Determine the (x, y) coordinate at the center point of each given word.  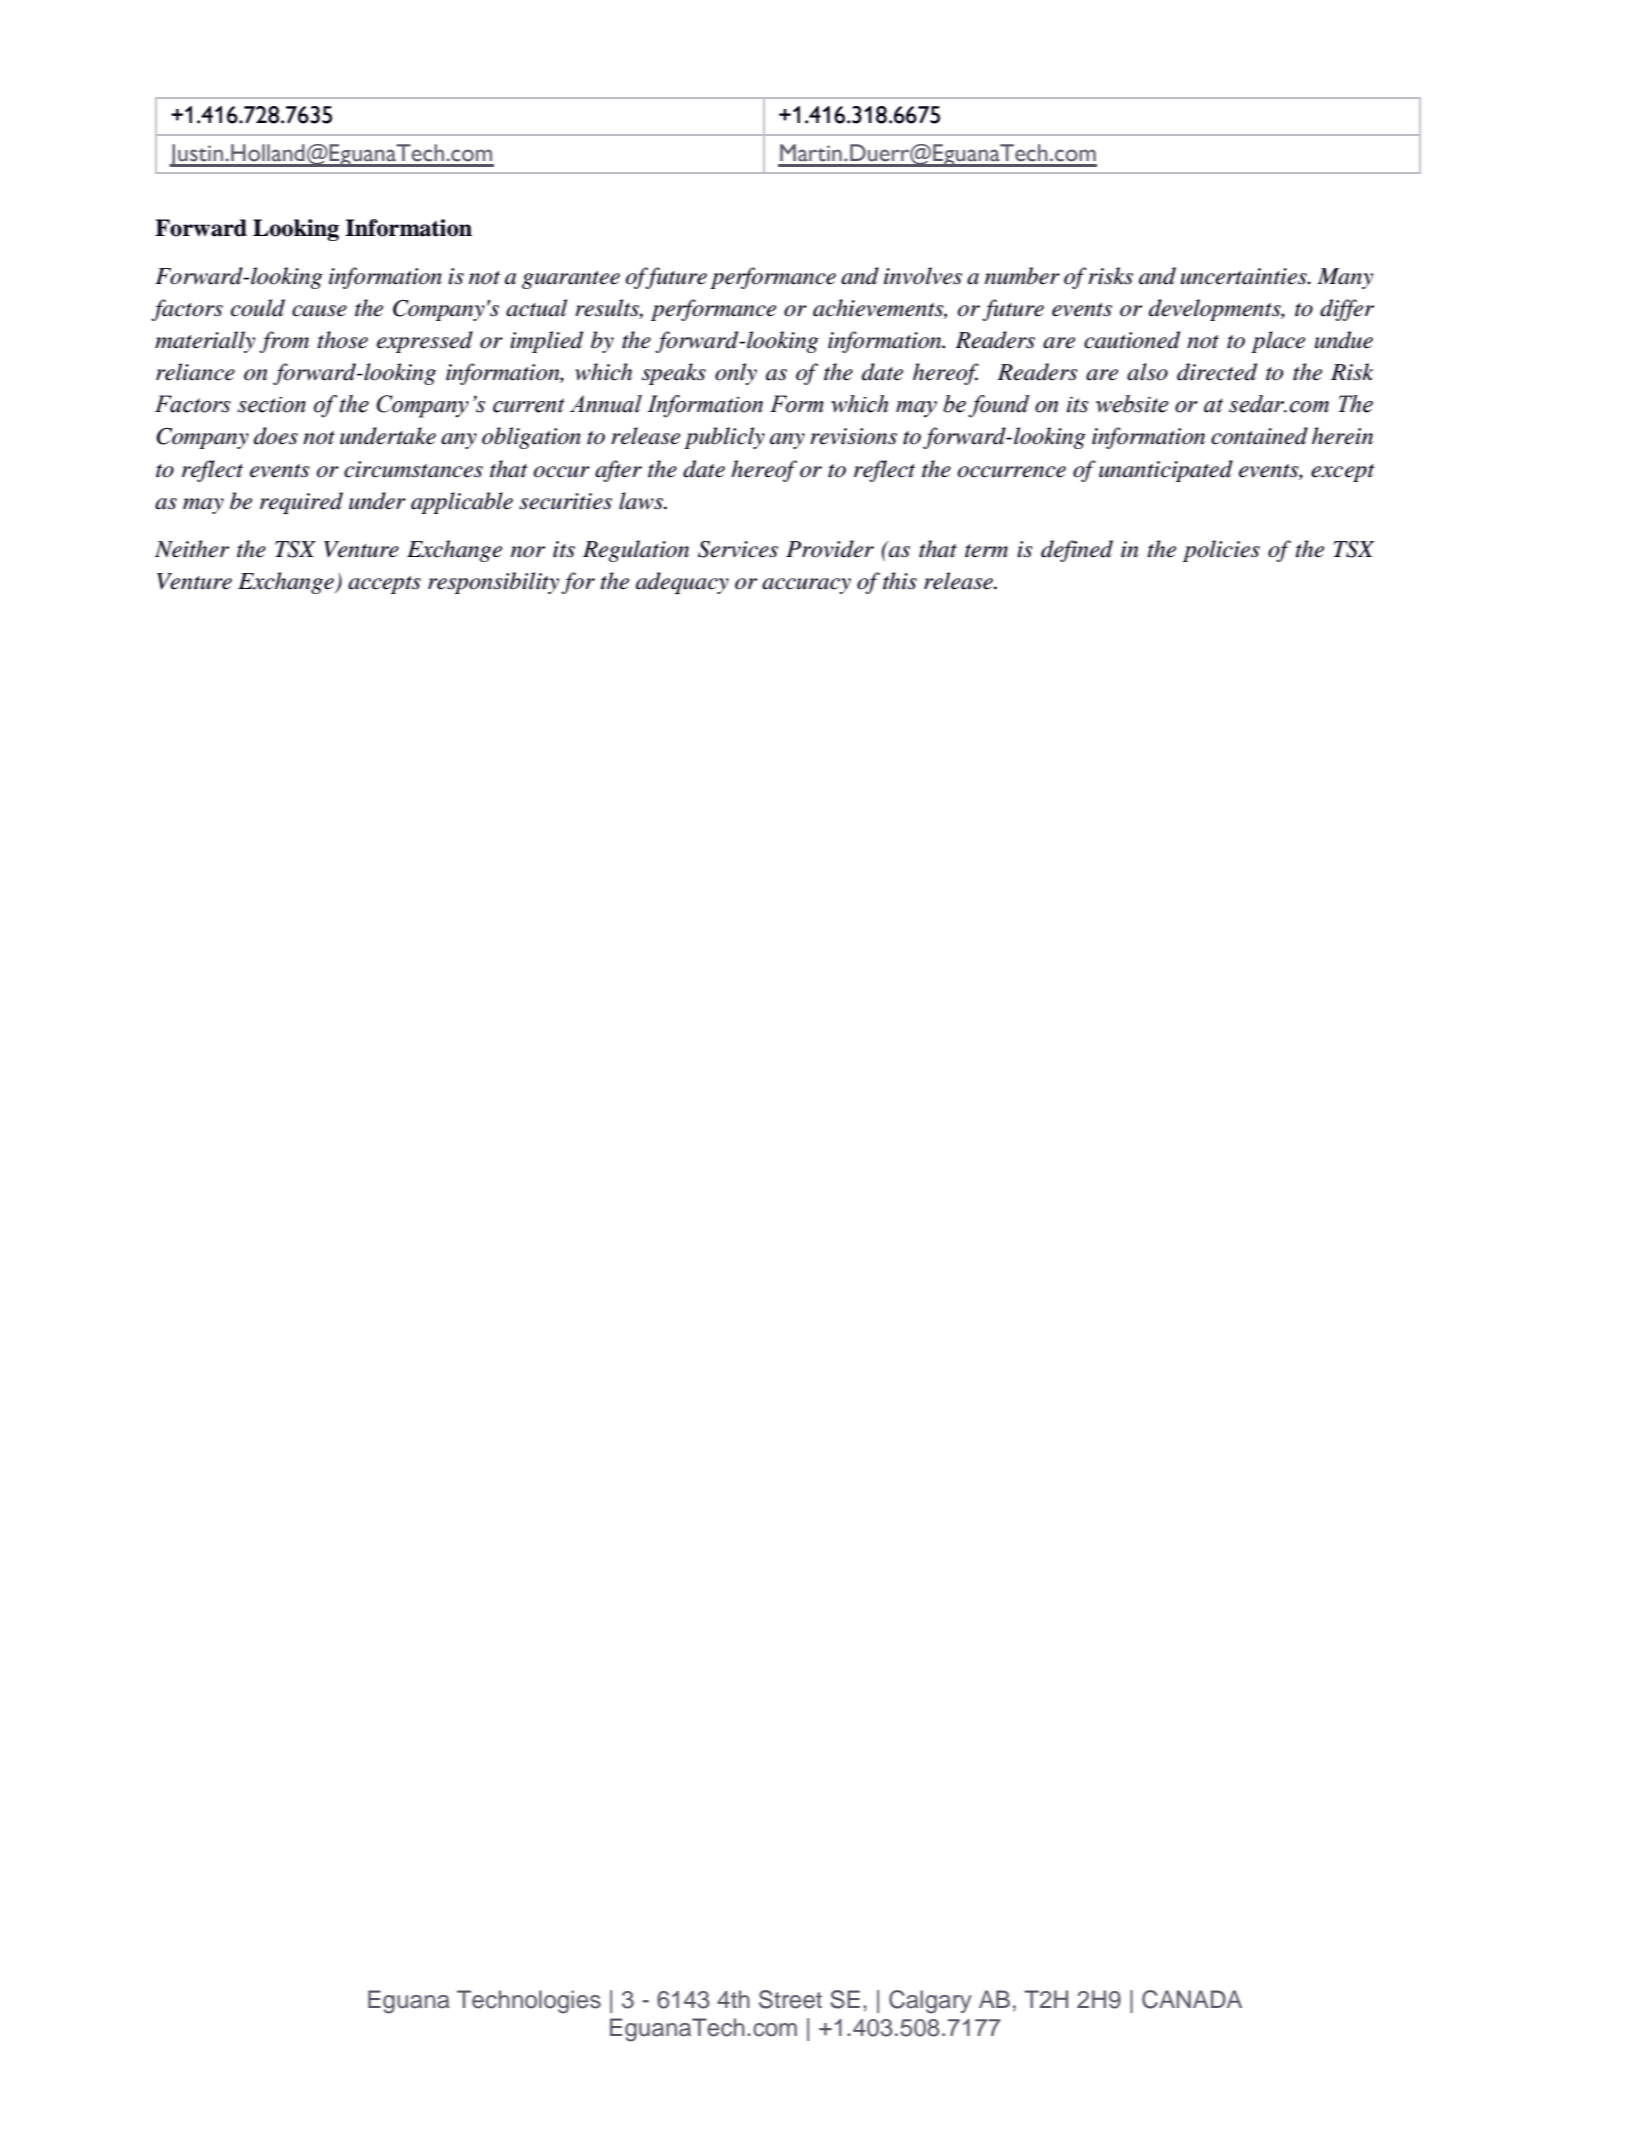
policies (1221, 551)
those (343, 340)
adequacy (682, 583)
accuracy (806, 586)
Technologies (529, 2002)
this (900, 581)
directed (1217, 372)
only (736, 374)
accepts (384, 585)
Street (790, 1999)
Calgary (930, 2002)
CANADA (1192, 1999)
